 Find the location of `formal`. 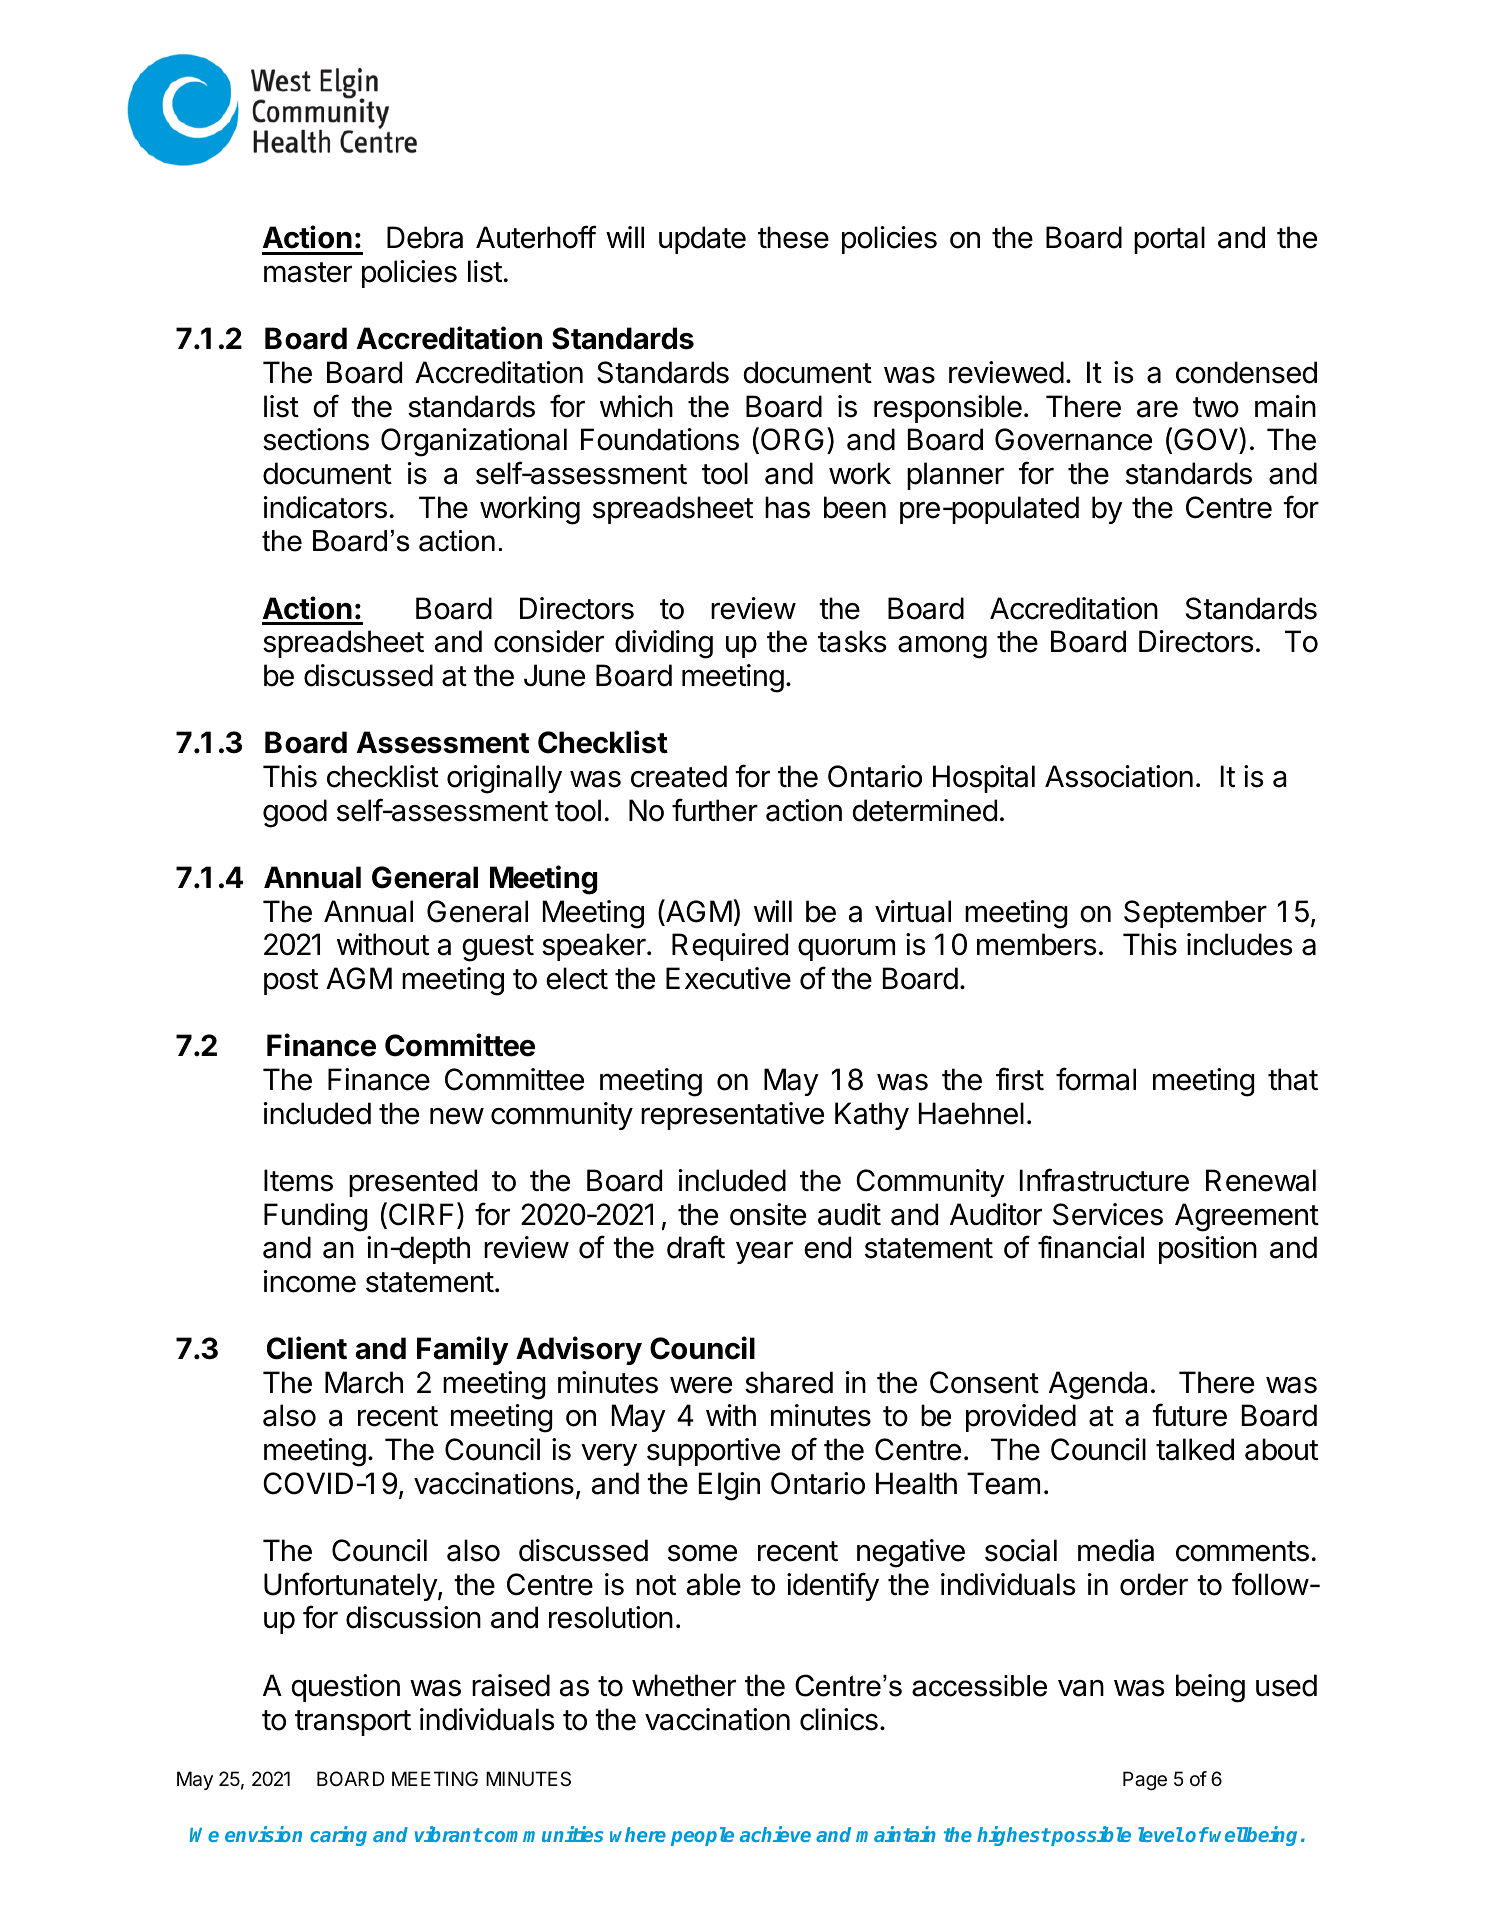

formal is located at coordinates (1096, 1079).
